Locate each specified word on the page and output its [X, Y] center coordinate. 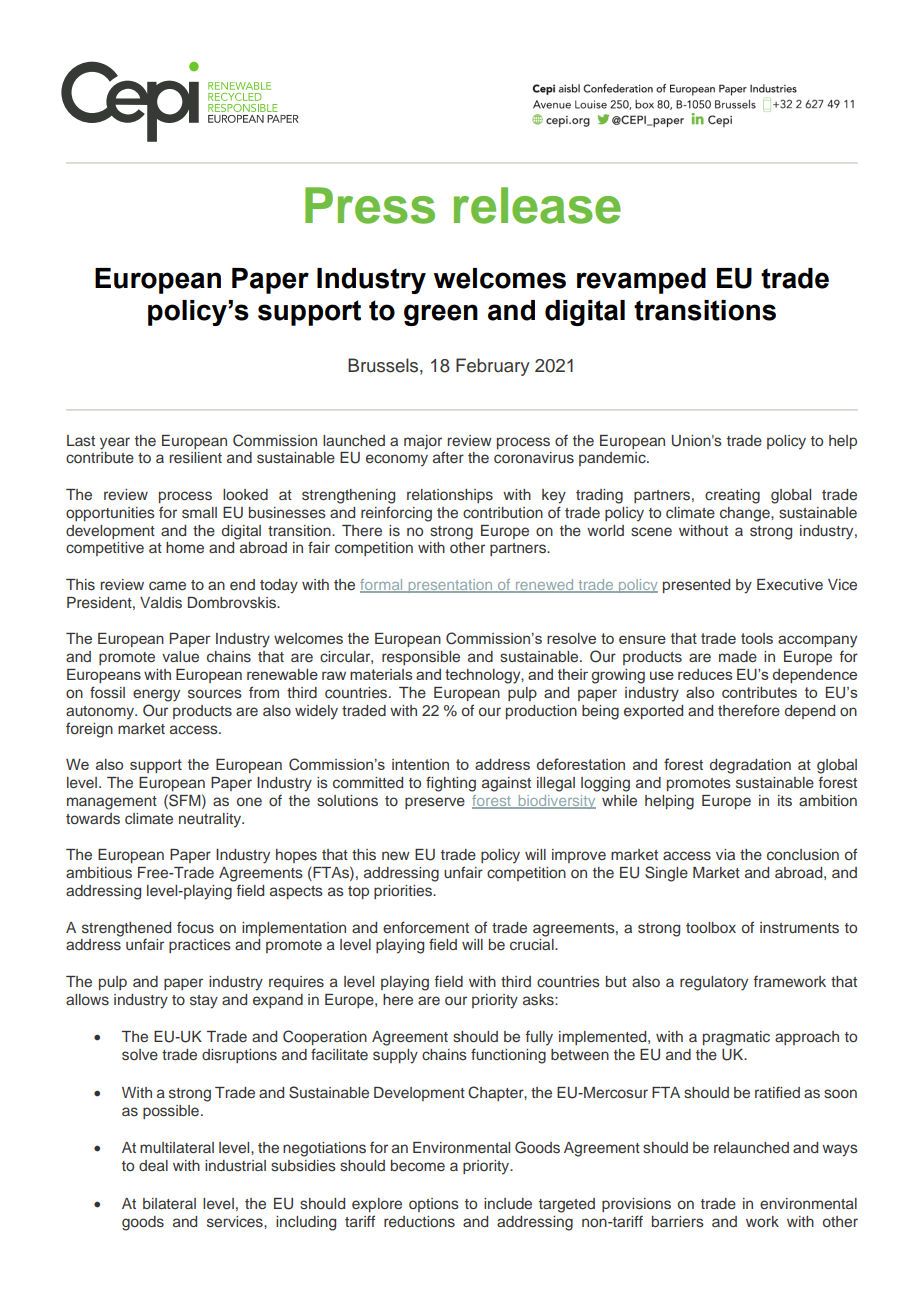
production [541, 712]
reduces [705, 674]
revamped [641, 281]
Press [370, 205]
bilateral [169, 1203]
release [537, 205]
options [434, 1205]
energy [156, 695]
